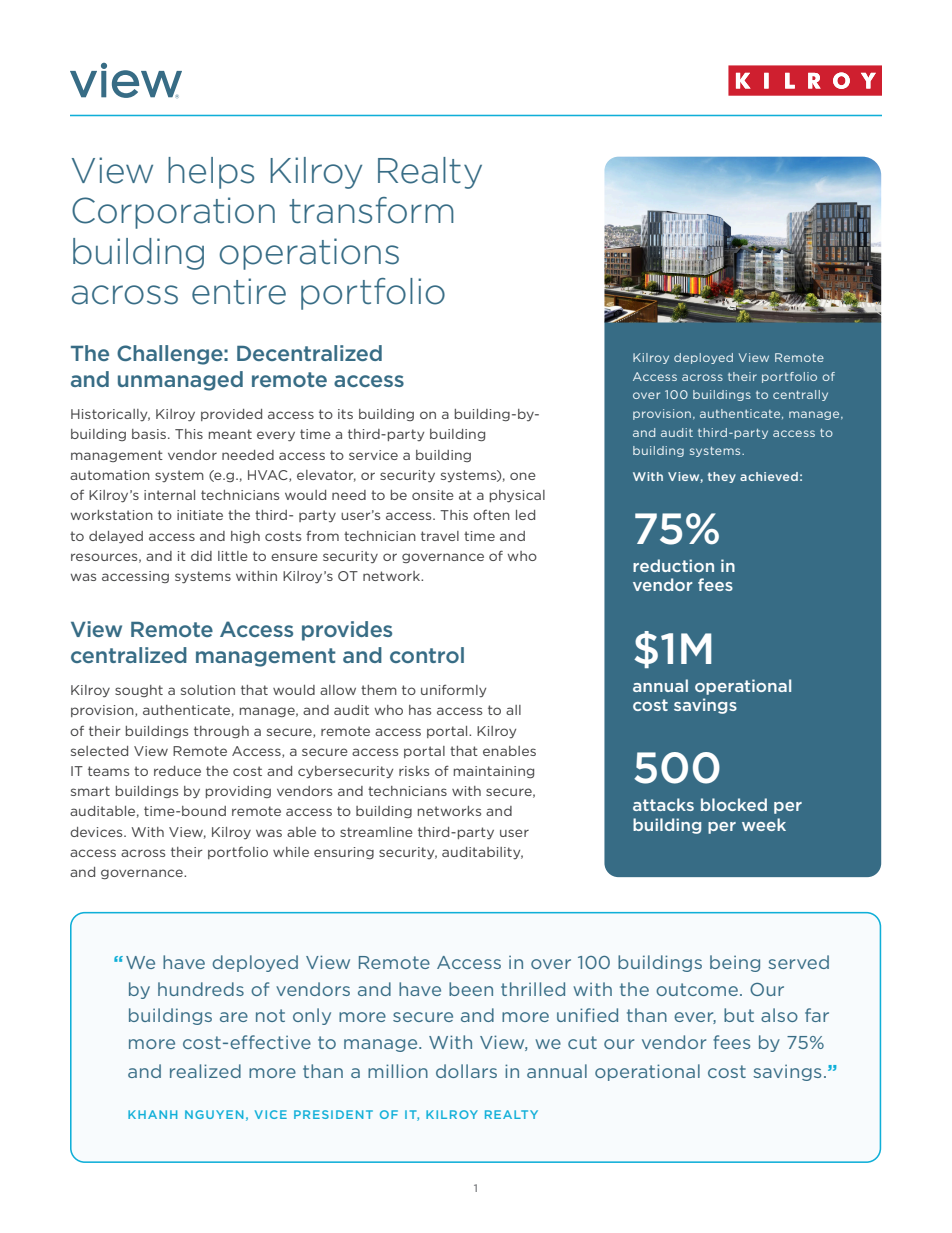 This screenshot has height=1233, width=952. Describe the element at coordinates (205, 1071) in the screenshot. I see `realized` at that location.
